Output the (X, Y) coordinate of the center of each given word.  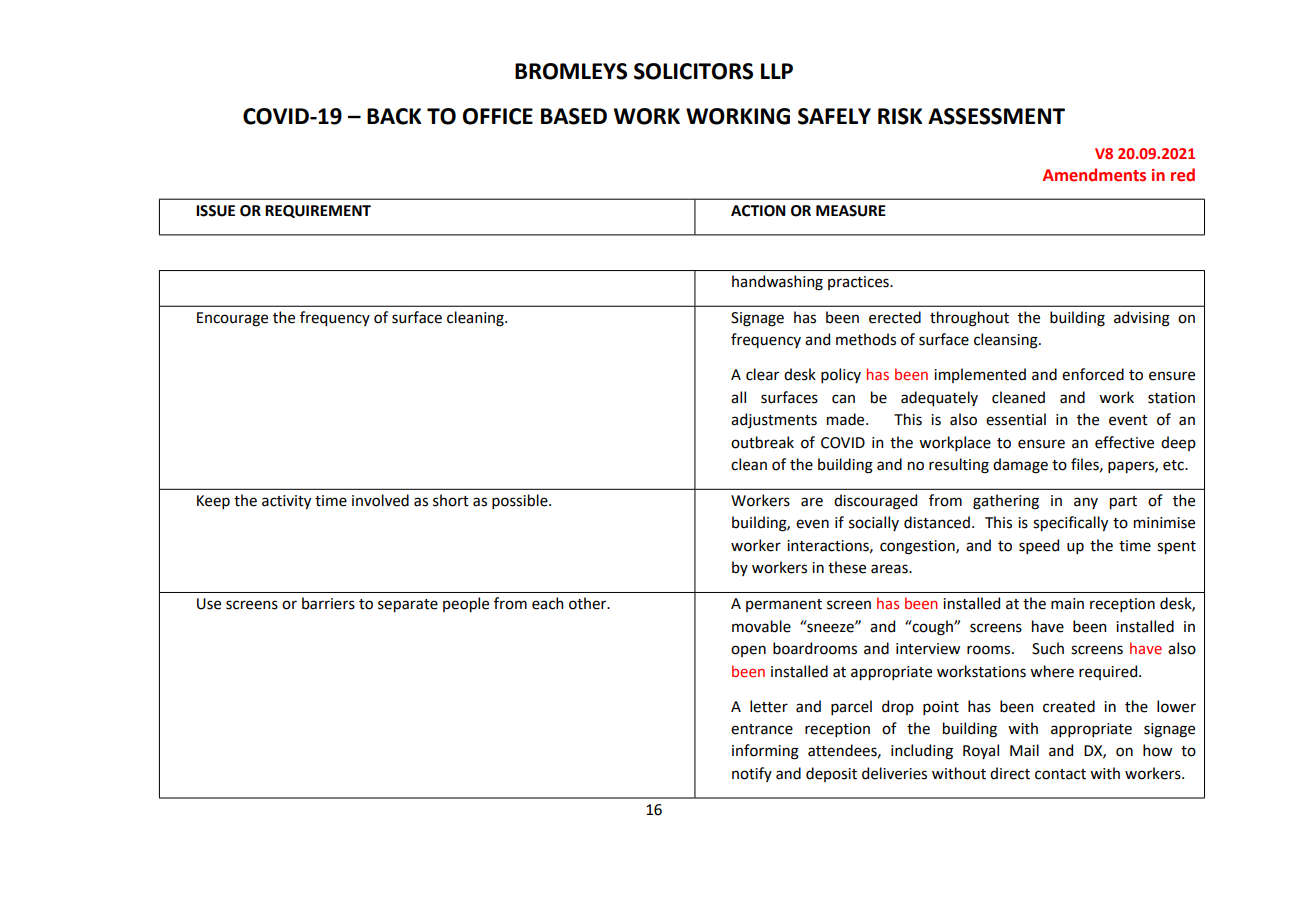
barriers (328, 603)
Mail (1024, 750)
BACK (394, 116)
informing (765, 752)
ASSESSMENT (996, 116)
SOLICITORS (693, 71)
